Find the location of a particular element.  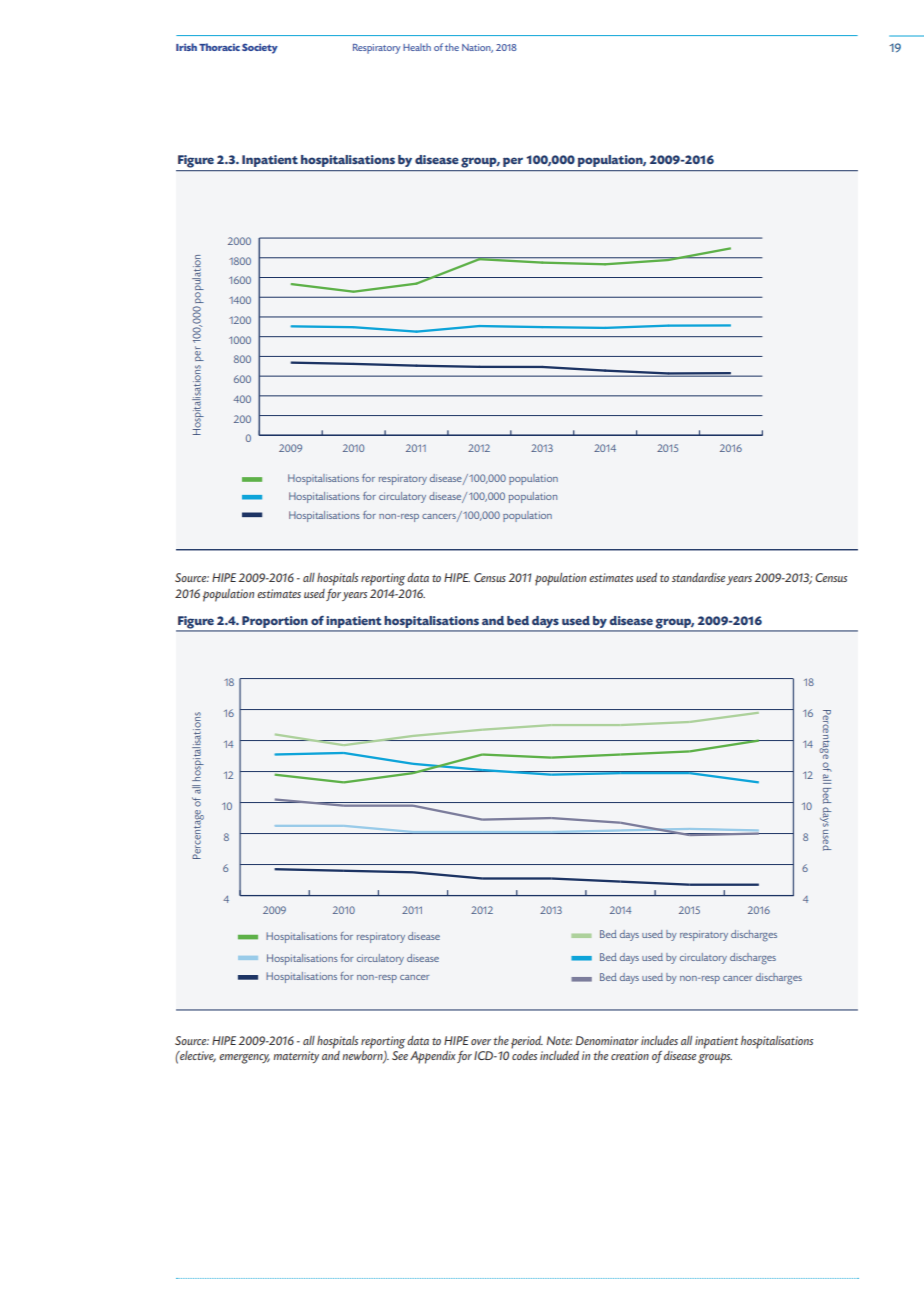

Denominator is located at coordinates (607, 1040).
